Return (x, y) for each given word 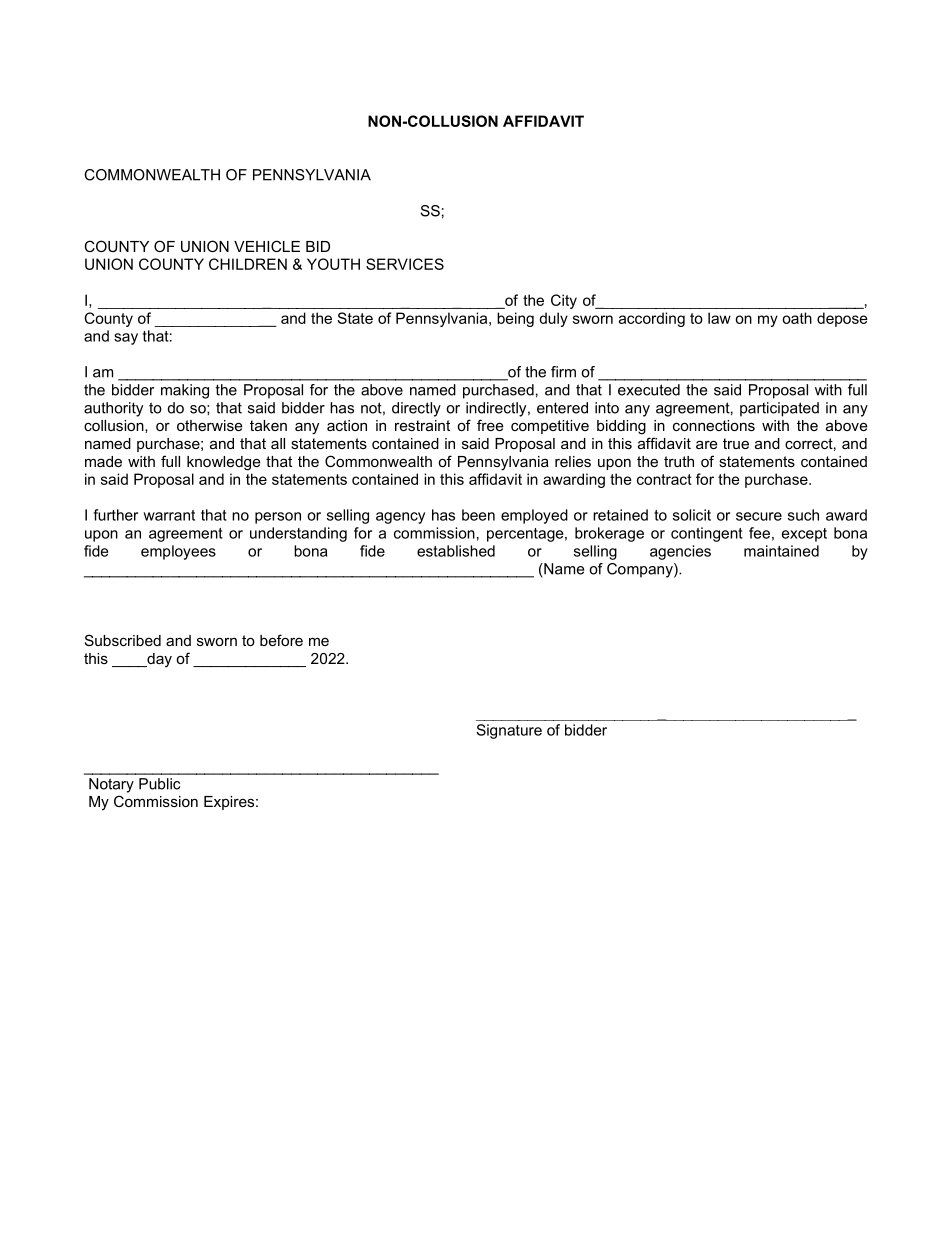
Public (159, 784)
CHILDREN (248, 264)
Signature (509, 731)
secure (759, 516)
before (281, 640)
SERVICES (405, 264)
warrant (169, 515)
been (478, 515)
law (719, 318)
